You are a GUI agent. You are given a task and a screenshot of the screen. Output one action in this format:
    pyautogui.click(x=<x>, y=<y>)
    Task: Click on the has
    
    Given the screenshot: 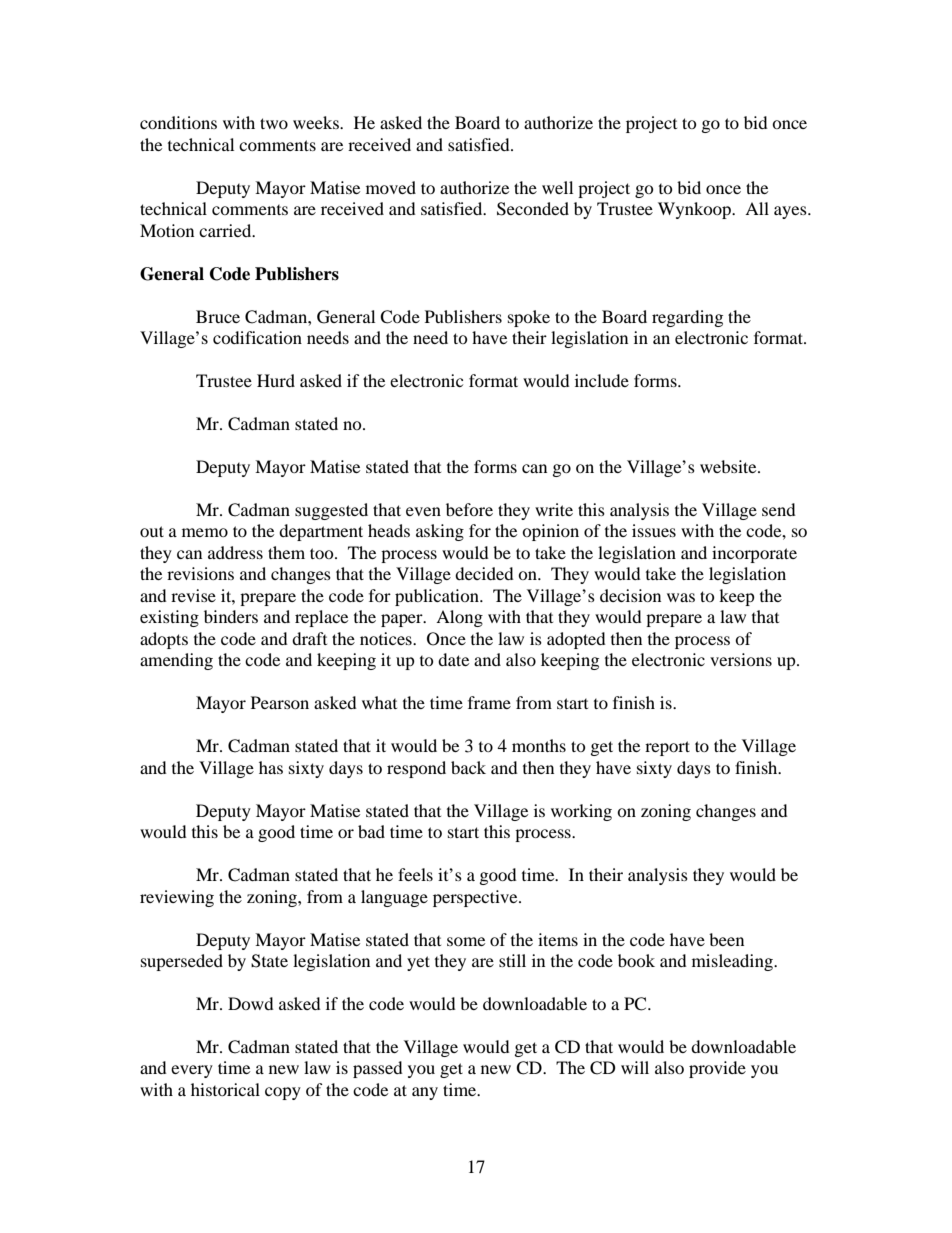 What is the action you would take?
    pyautogui.click(x=271, y=767)
